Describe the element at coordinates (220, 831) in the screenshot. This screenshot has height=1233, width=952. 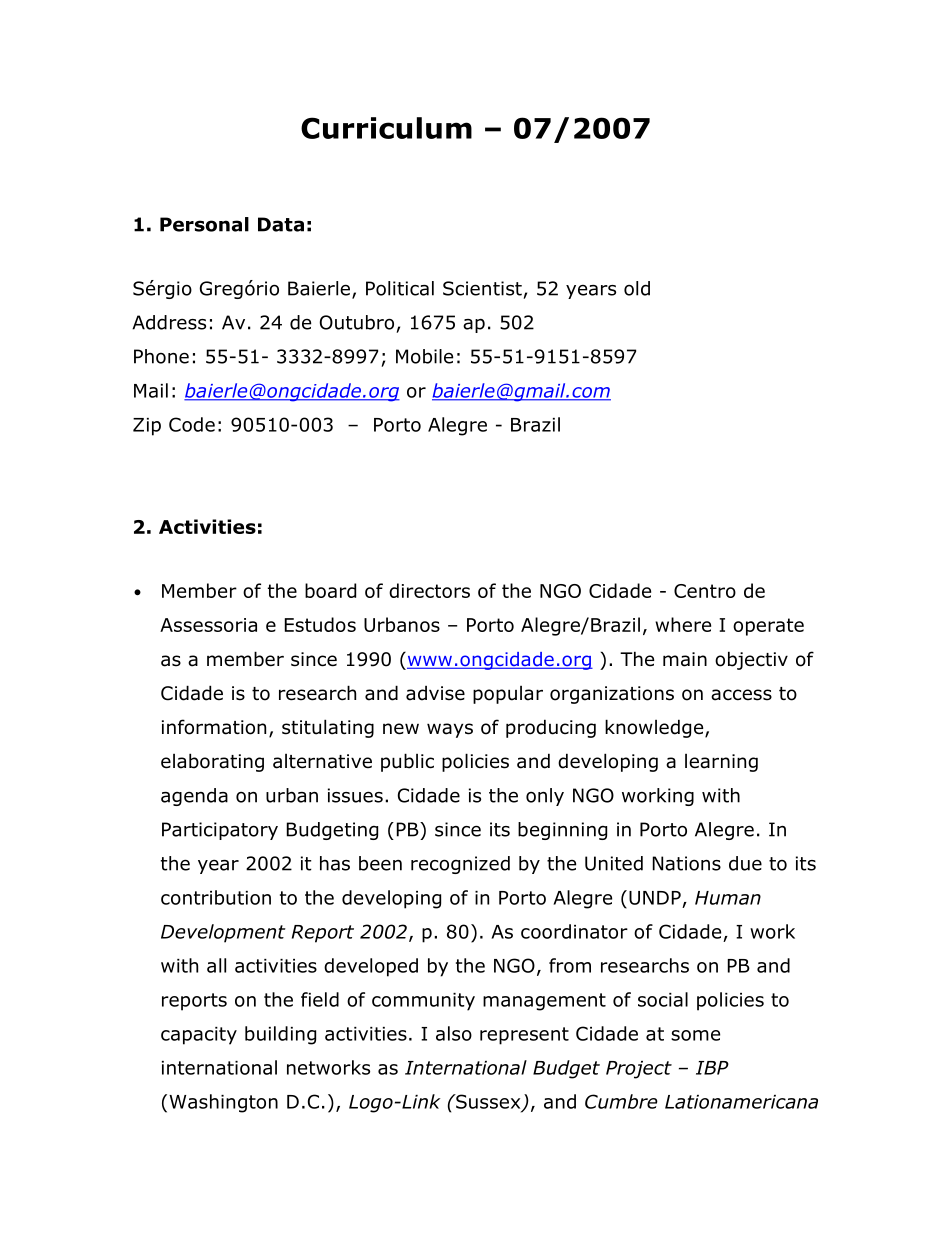
I see `Participatory` at that location.
